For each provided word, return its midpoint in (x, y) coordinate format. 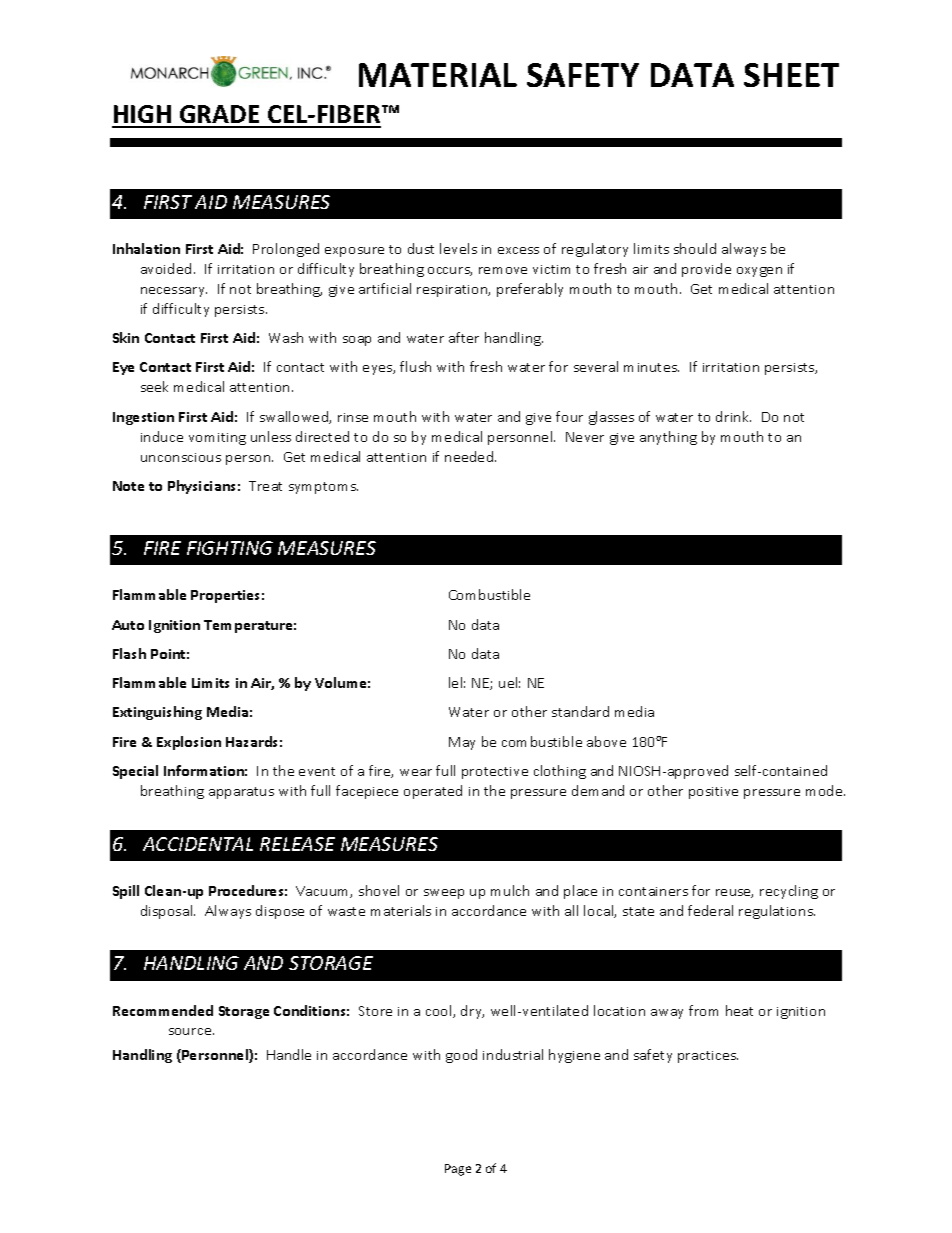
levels (458, 248)
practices (708, 1057)
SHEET (791, 75)
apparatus (241, 793)
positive (713, 793)
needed (470, 456)
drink (733, 416)
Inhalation (146, 248)
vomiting (217, 439)
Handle (289, 1054)
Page (458, 1170)
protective (495, 773)
